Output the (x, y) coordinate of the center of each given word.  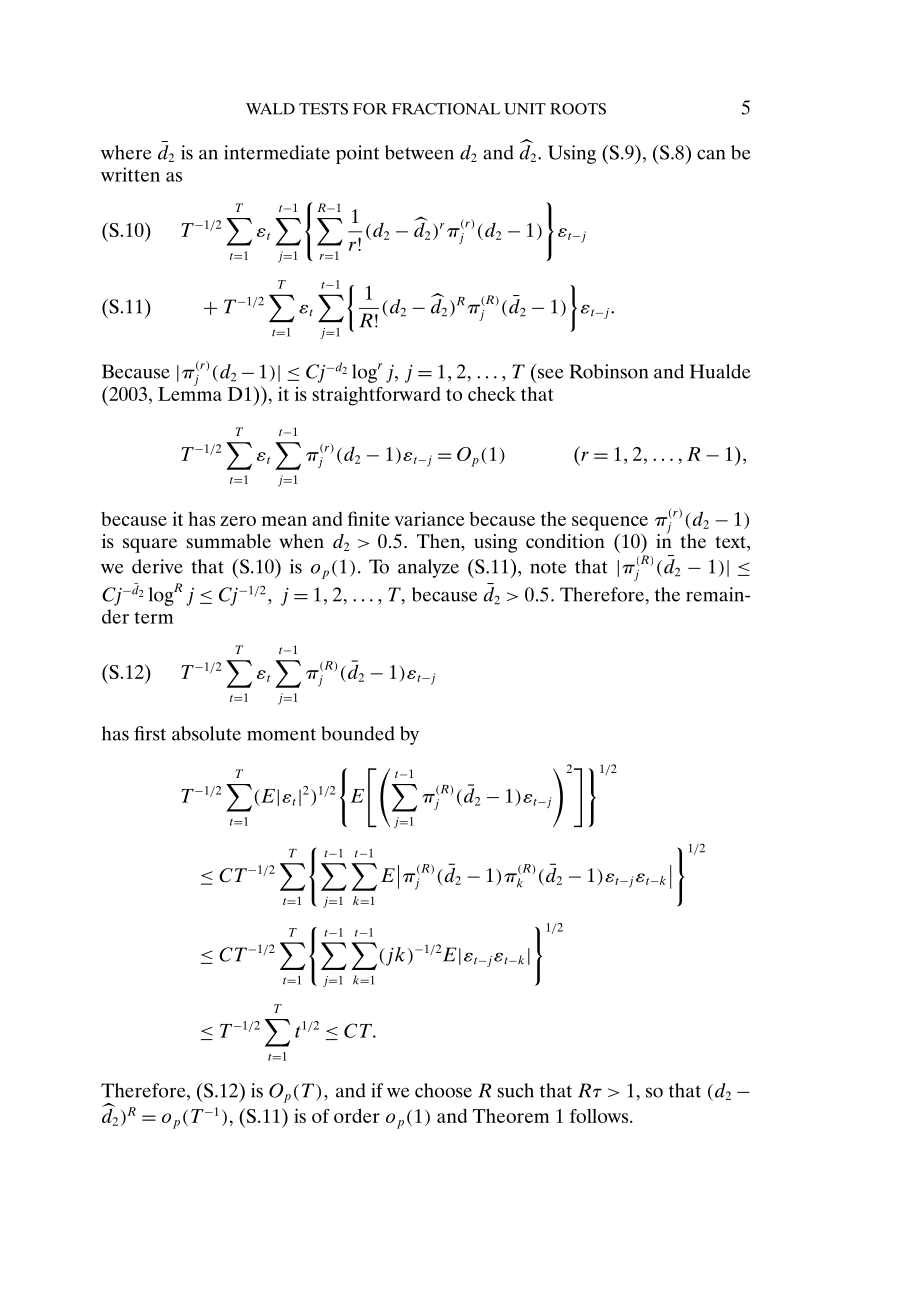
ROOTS (578, 109)
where (126, 152)
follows (600, 1116)
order (357, 1115)
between (419, 152)
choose (443, 1090)
